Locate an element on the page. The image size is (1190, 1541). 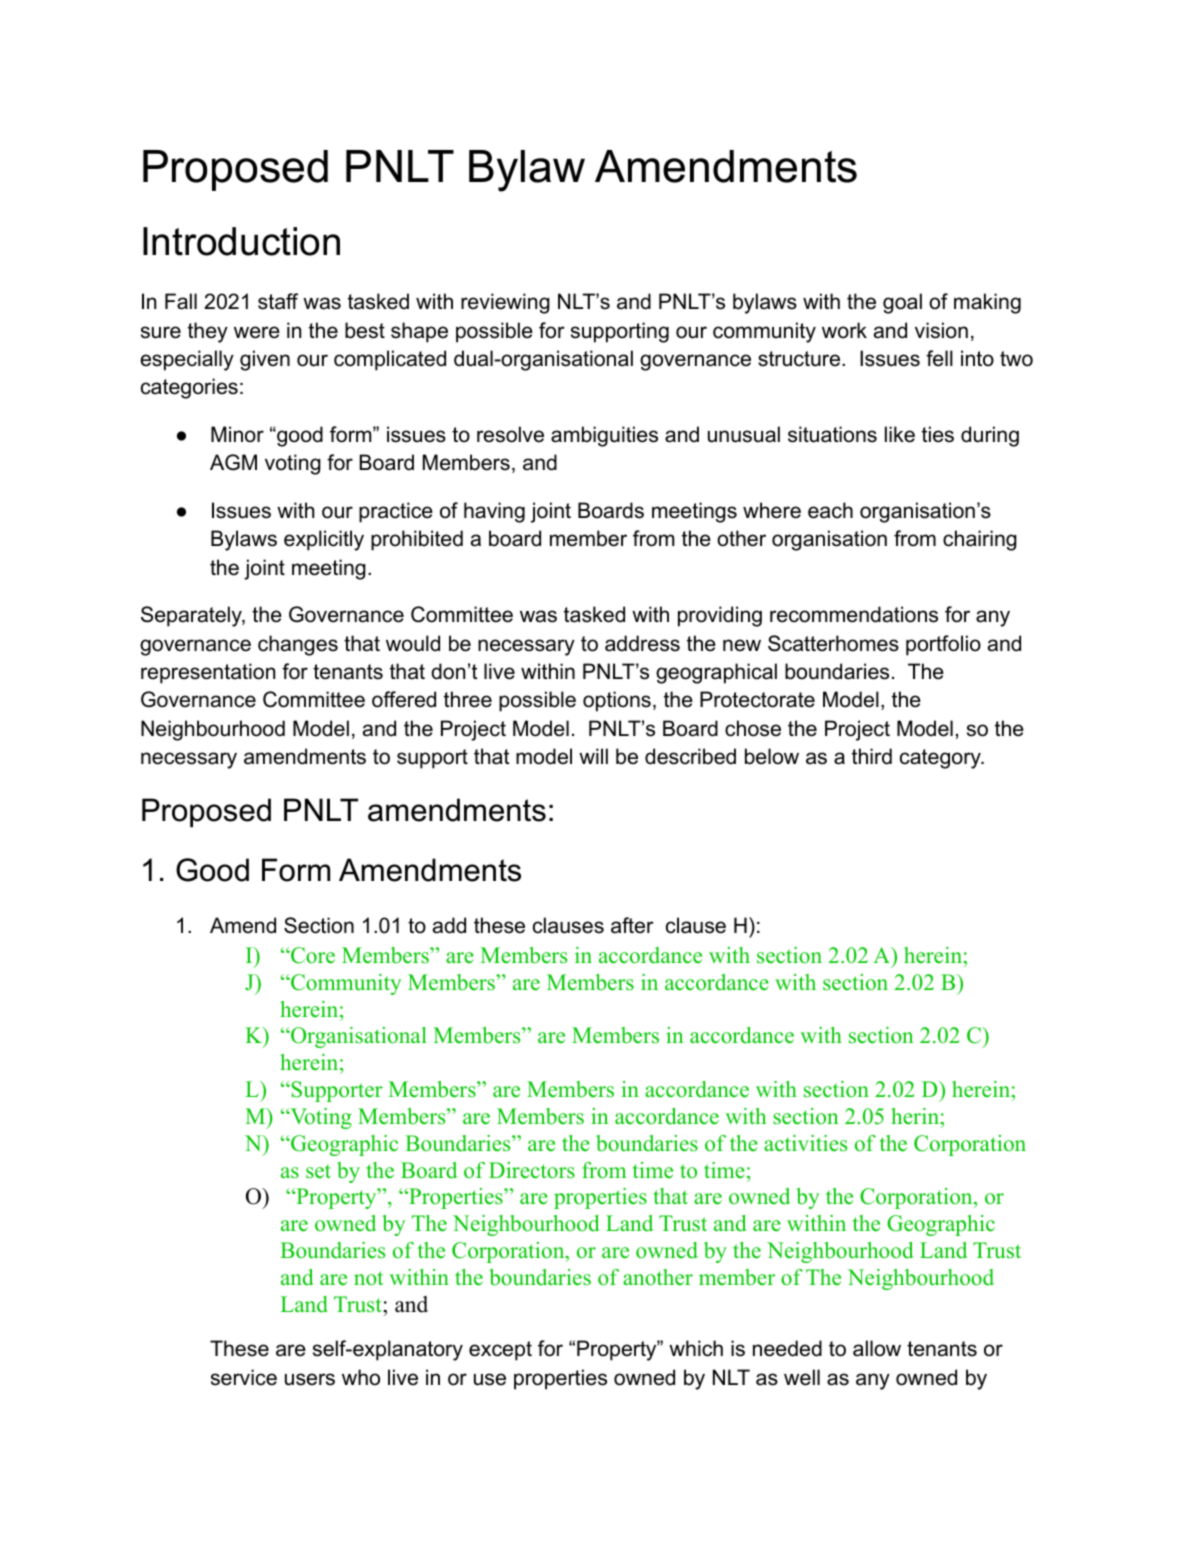
service is located at coordinates (244, 1377).
